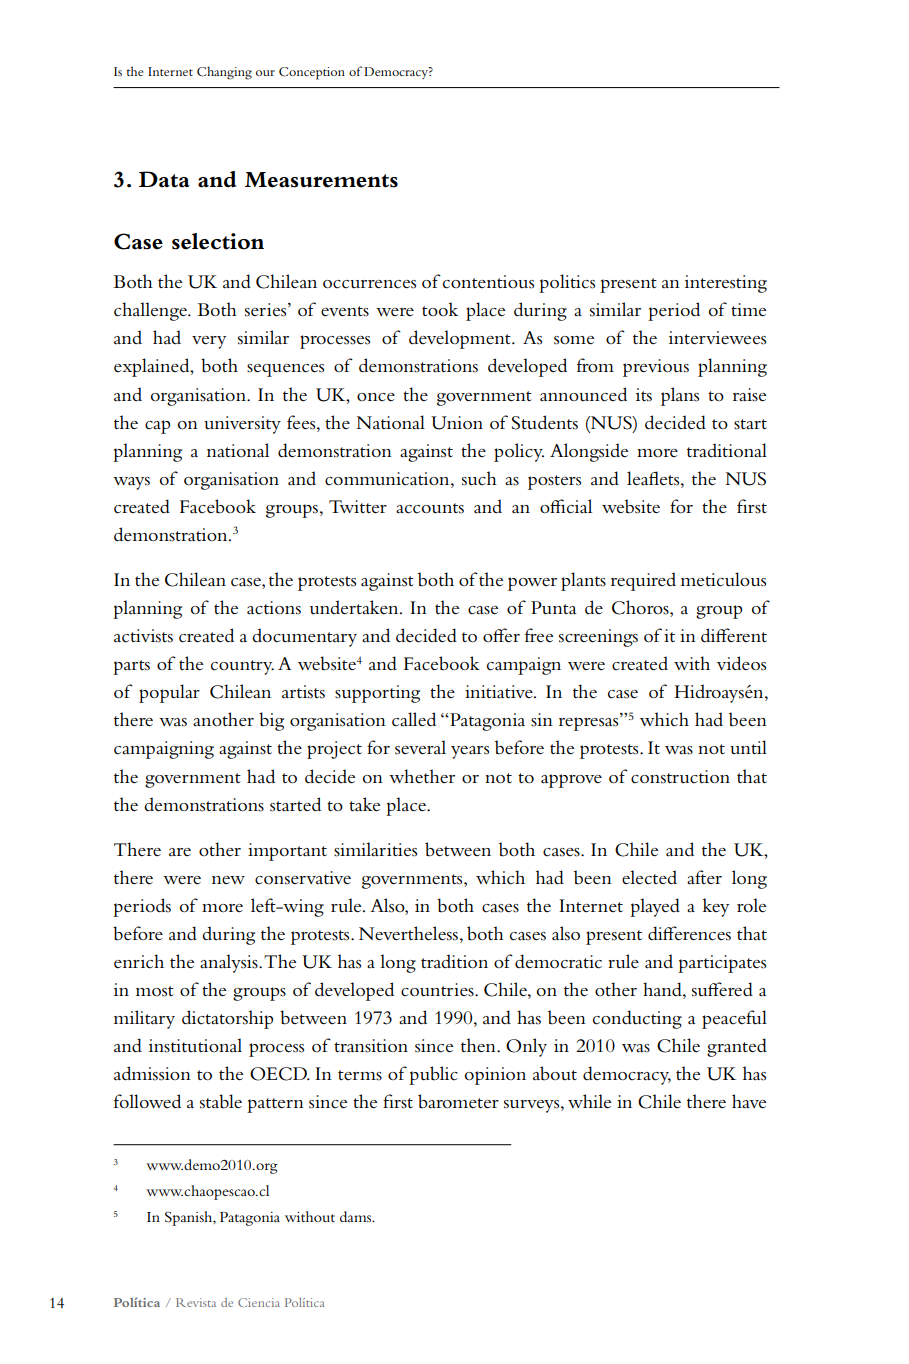 This page has height=1364, width=909. Describe the element at coordinates (643, 581) in the page. I see `required` at that location.
